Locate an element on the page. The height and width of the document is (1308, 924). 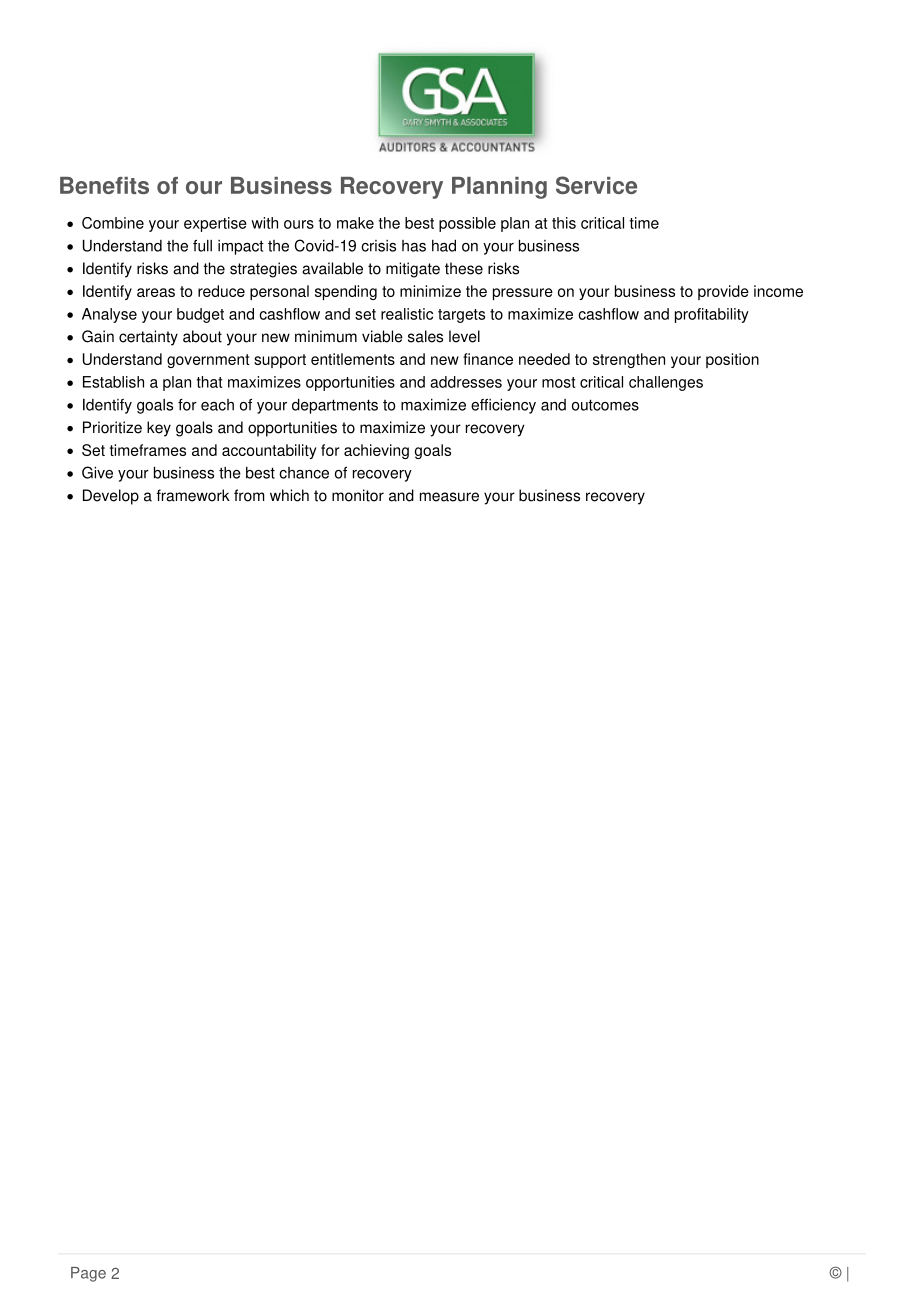
monitor is located at coordinates (358, 495).
